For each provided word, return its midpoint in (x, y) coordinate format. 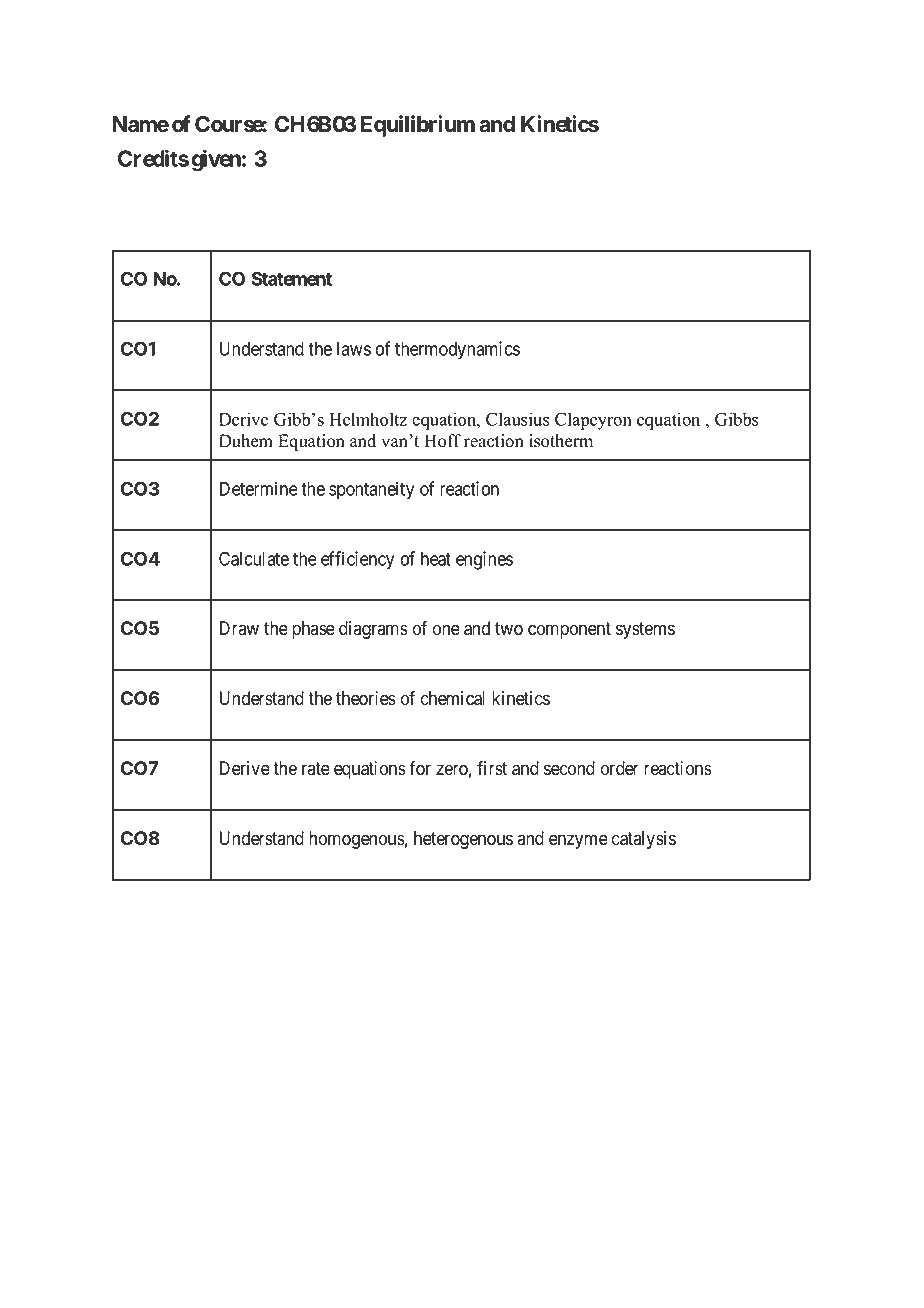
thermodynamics (457, 350)
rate (316, 769)
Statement (292, 278)
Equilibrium (418, 126)
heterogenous (463, 840)
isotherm (561, 441)
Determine (259, 488)
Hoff (442, 441)
